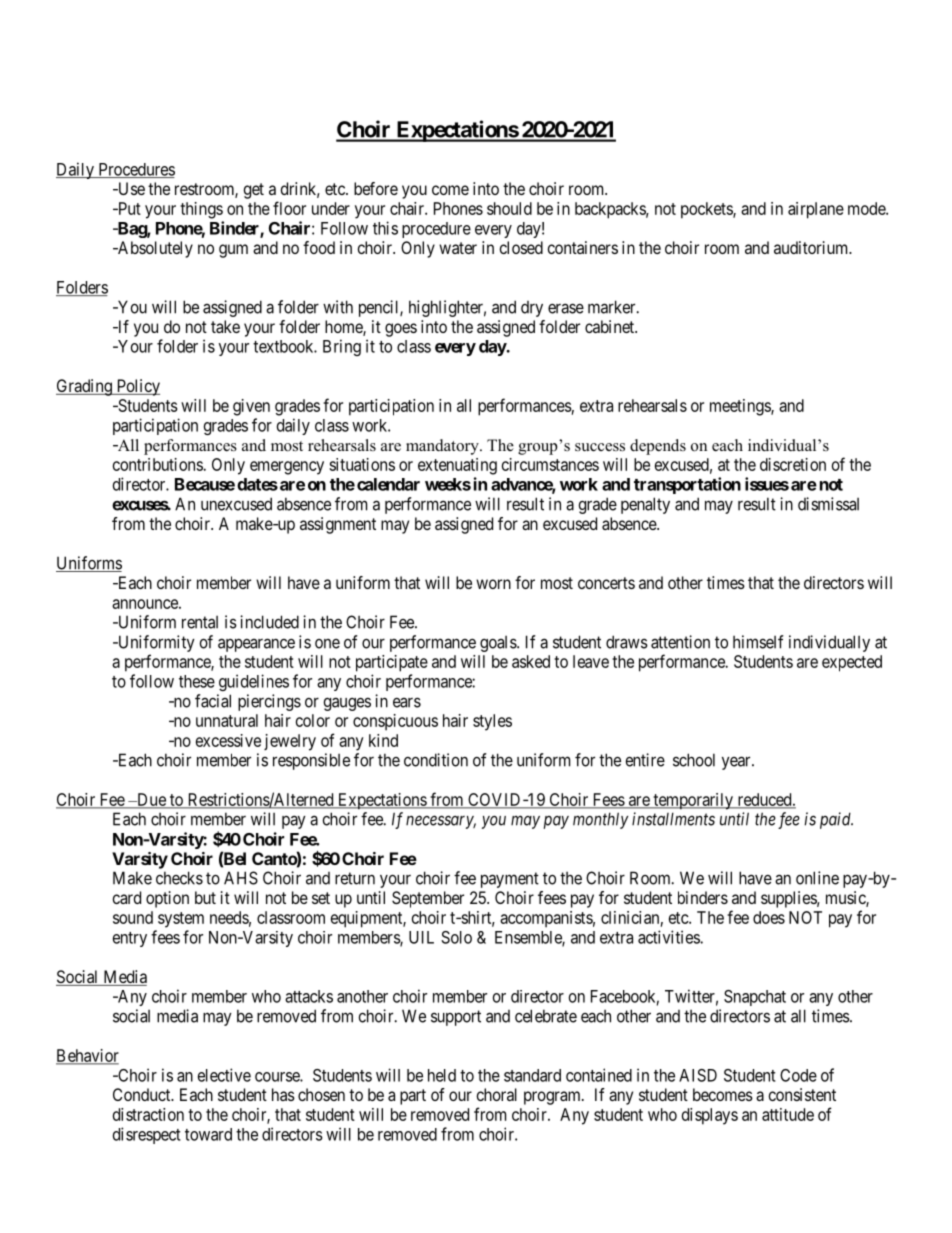 Image resolution: width=952 pixels, height=1233 pixels. Describe the element at coordinates (499, 644) in the image. I see `goals` at that location.
